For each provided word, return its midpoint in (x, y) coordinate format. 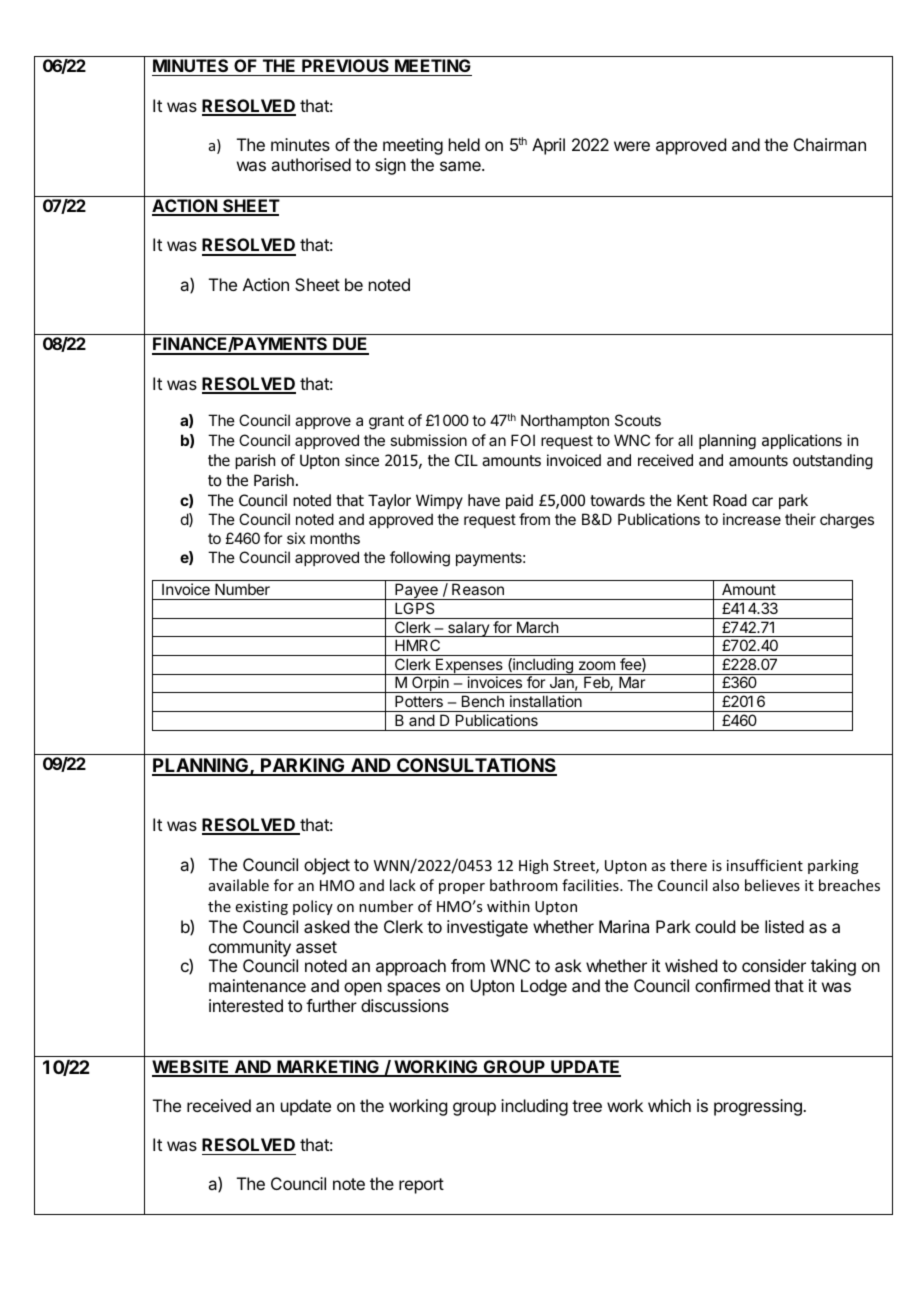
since (362, 460)
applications (802, 441)
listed (784, 926)
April (548, 146)
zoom (597, 665)
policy (313, 907)
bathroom (524, 885)
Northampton (565, 421)
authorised (311, 164)
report (421, 1186)
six (296, 538)
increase (752, 519)
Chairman (830, 144)
